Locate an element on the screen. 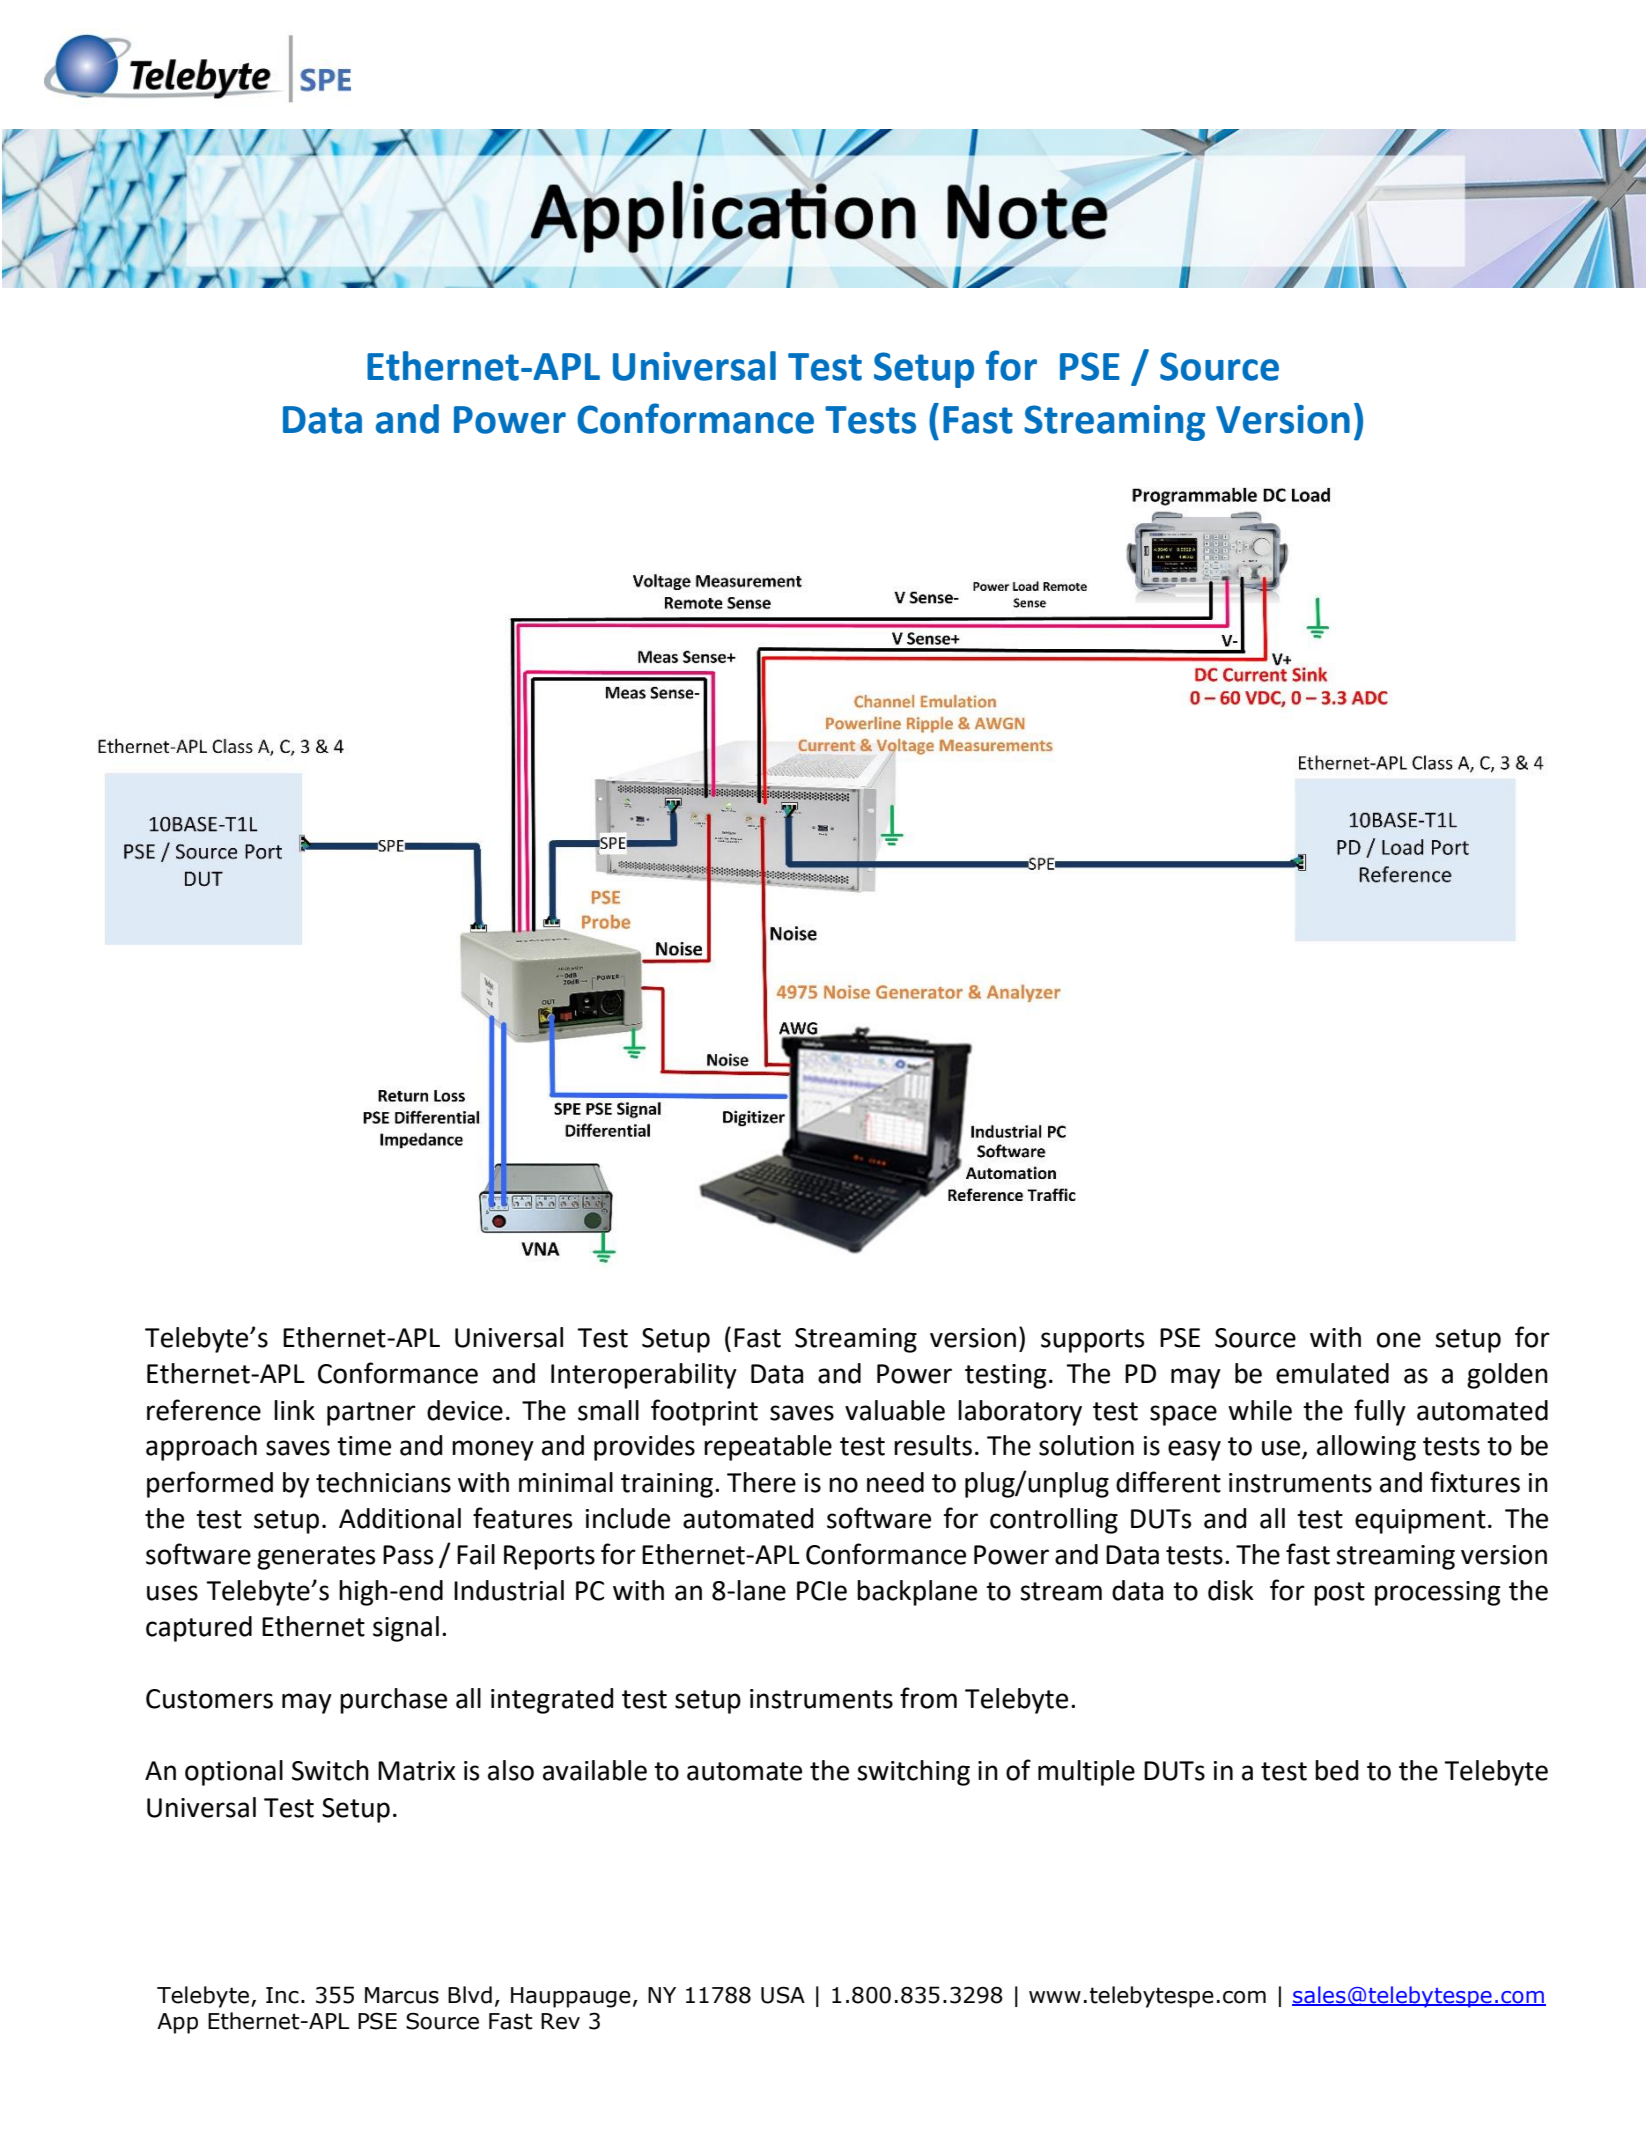 The height and width of the screenshot is (2130, 1646). optional is located at coordinates (234, 1773).
